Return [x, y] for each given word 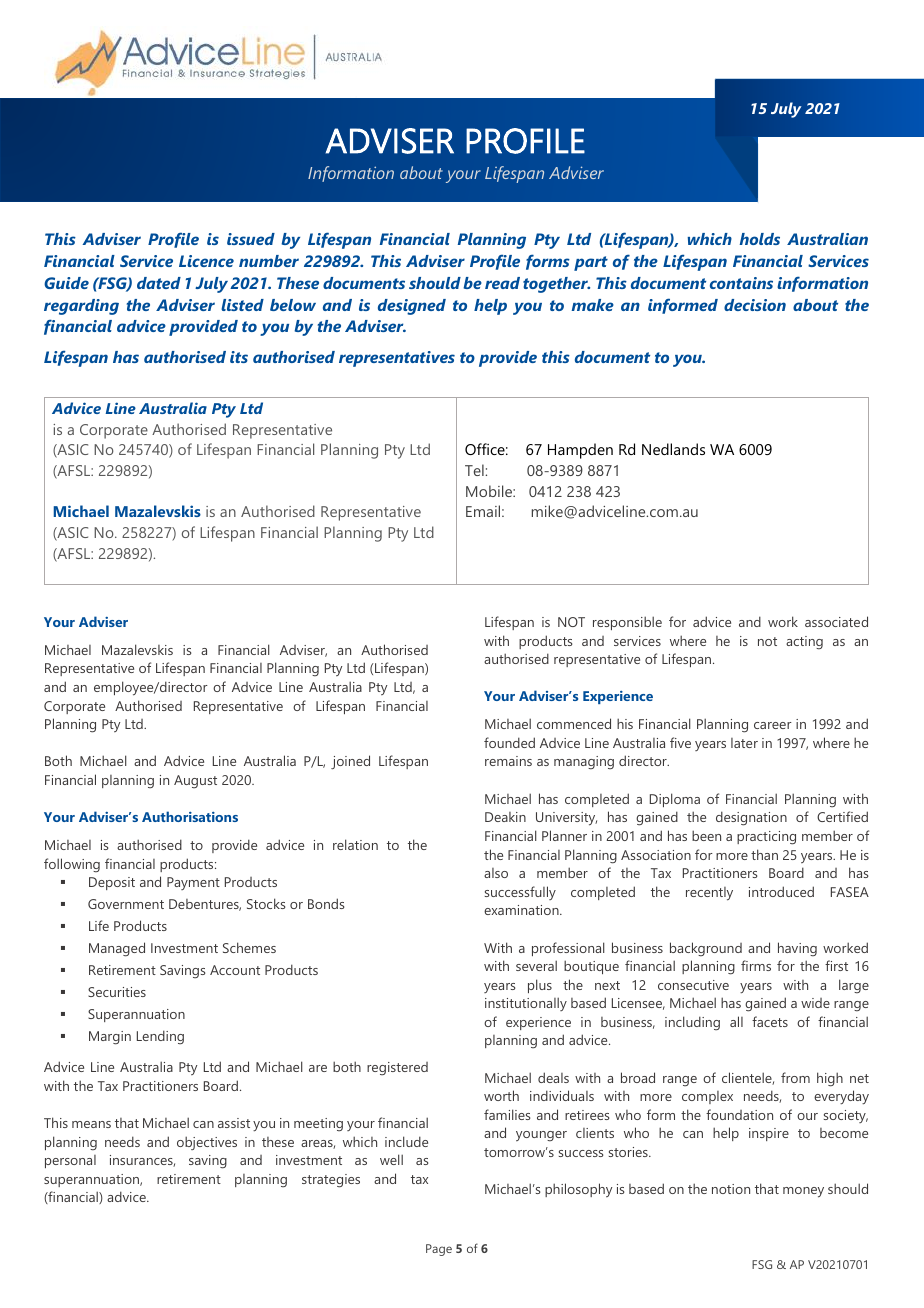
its [239, 357]
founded [509, 742]
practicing [766, 838]
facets [770, 1021]
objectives [207, 1143]
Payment [193, 883]
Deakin [505, 817]
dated [159, 283]
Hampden [580, 451]
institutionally [526, 1004]
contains [741, 283]
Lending [160, 1037]
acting [804, 643]
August [195, 781]
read [502, 283]
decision [755, 305]
